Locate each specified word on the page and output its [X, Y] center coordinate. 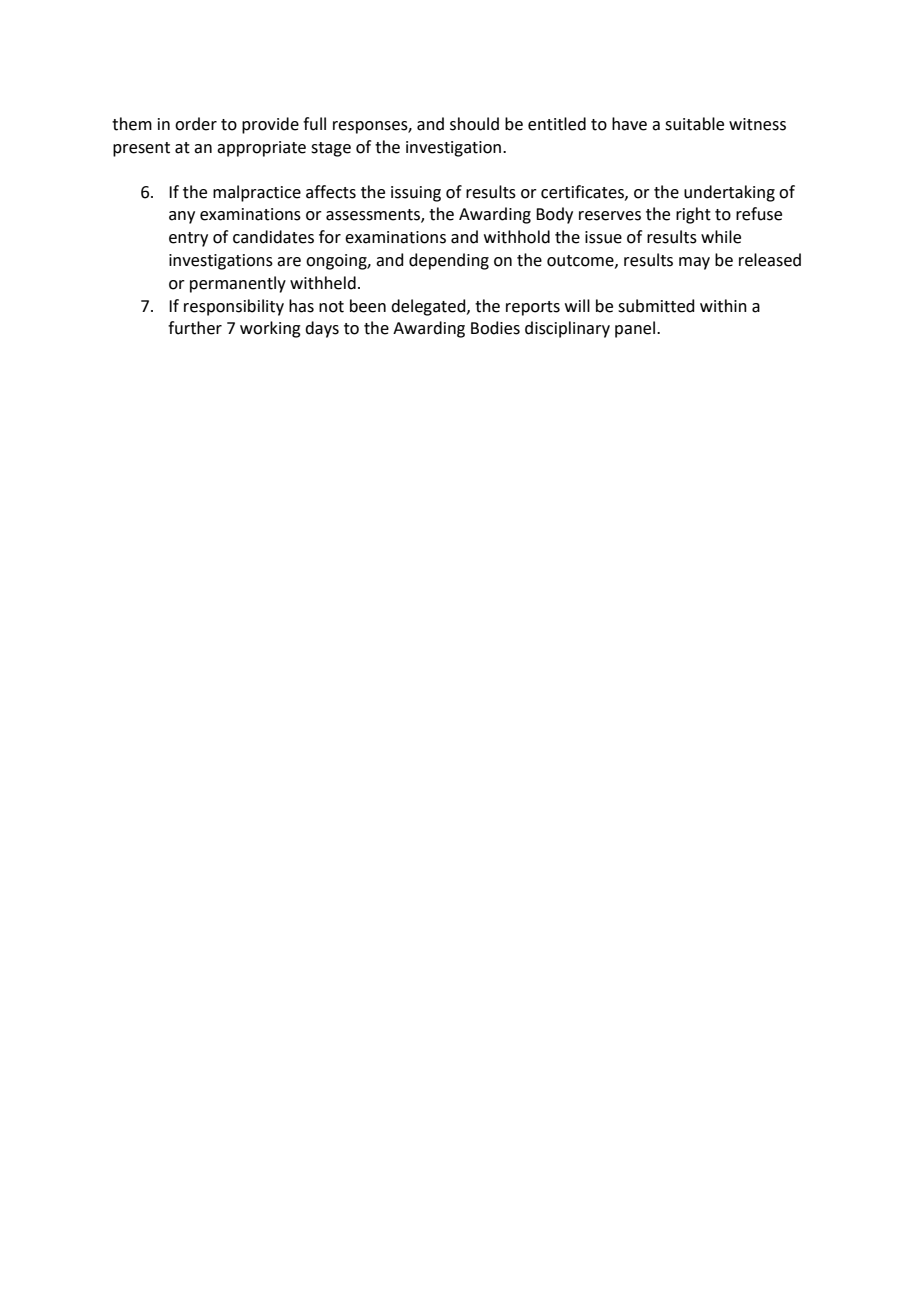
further [195, 328]
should [474, 124]
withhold [517, 237]
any [182, 217]
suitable [694, 124]
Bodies [495, 328]
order [196, 124]
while [721, 237]
